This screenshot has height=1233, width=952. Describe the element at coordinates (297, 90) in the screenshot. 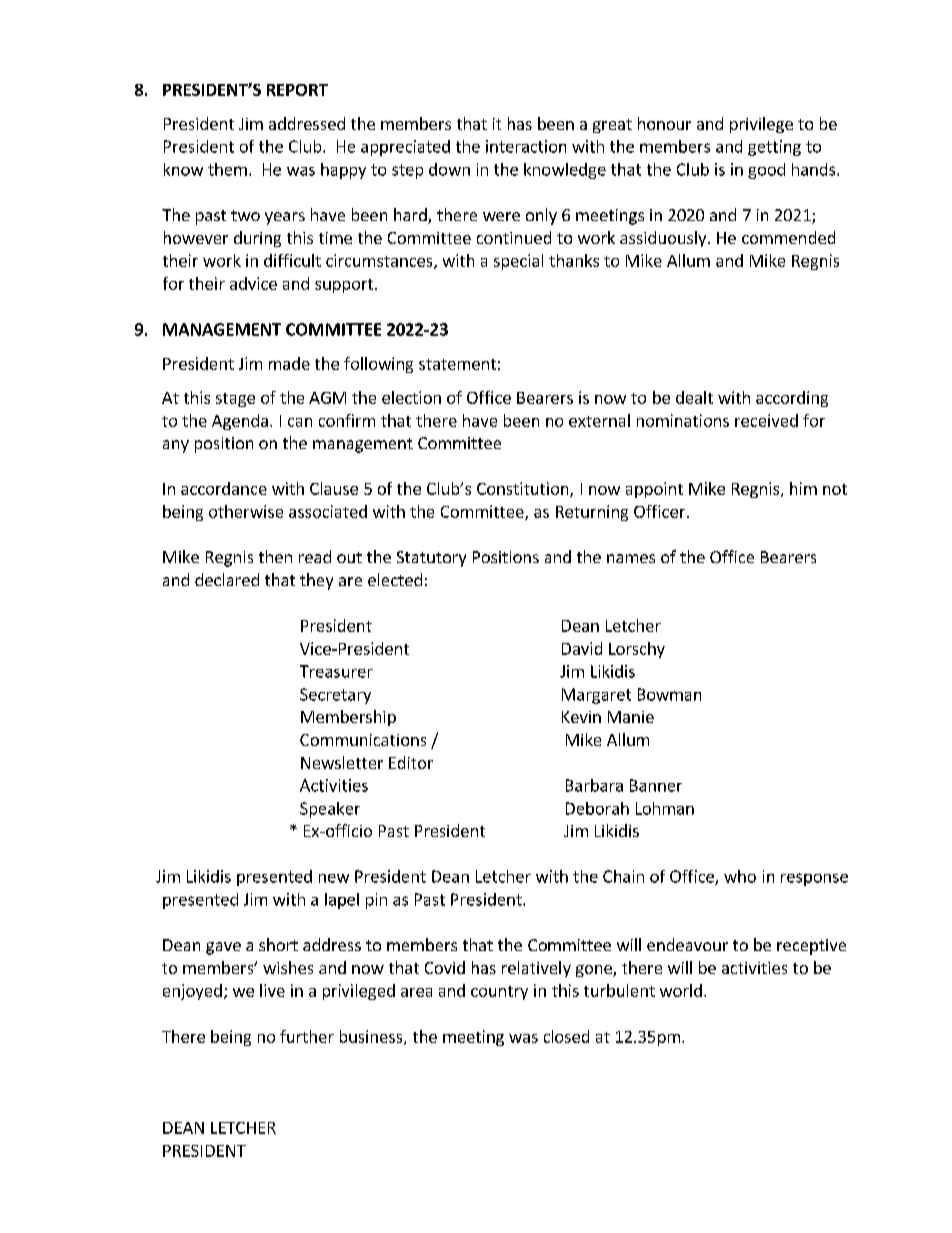

I see `REPORT` at that location.
